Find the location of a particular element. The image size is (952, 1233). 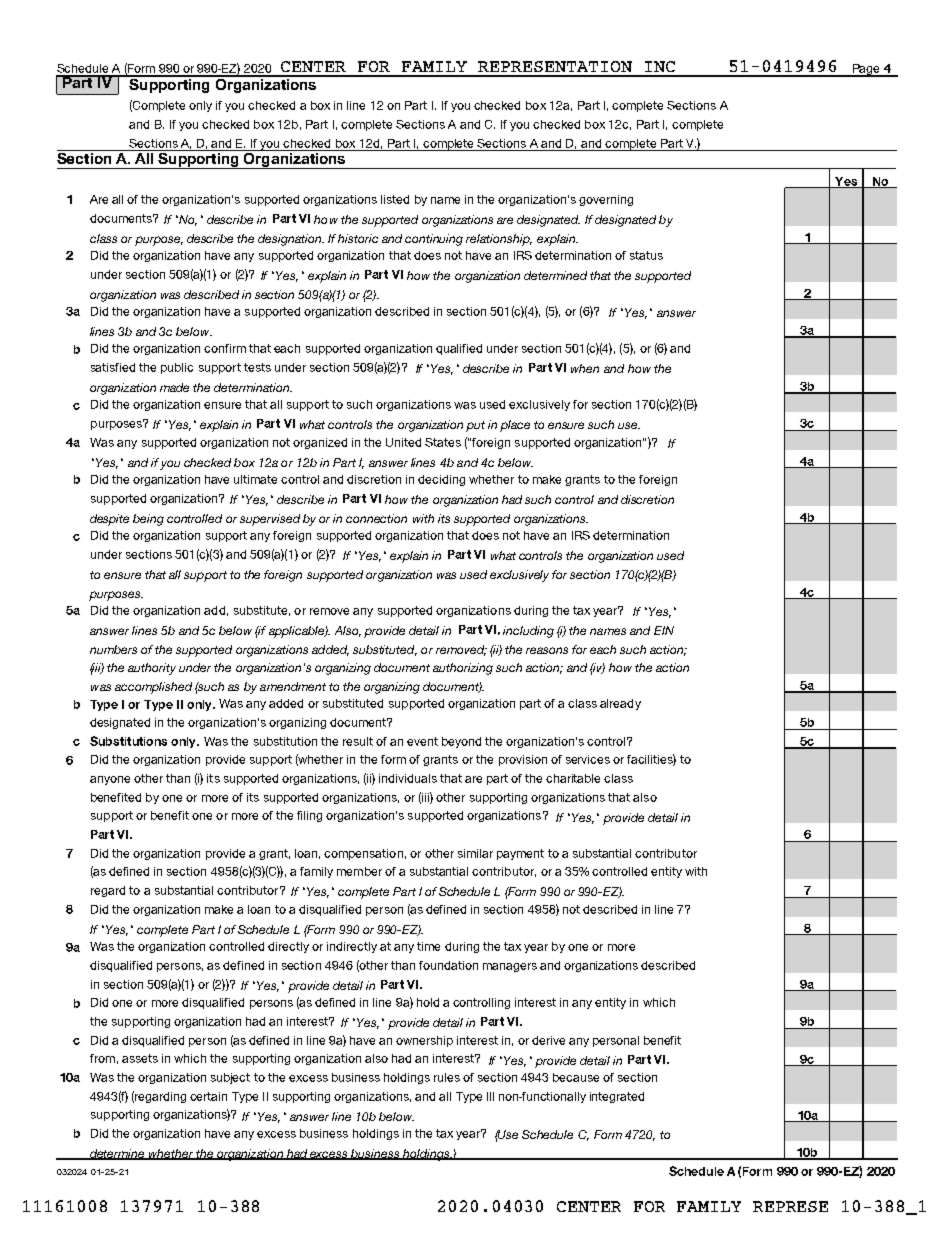

listed is located at coordinates (395, 199).
